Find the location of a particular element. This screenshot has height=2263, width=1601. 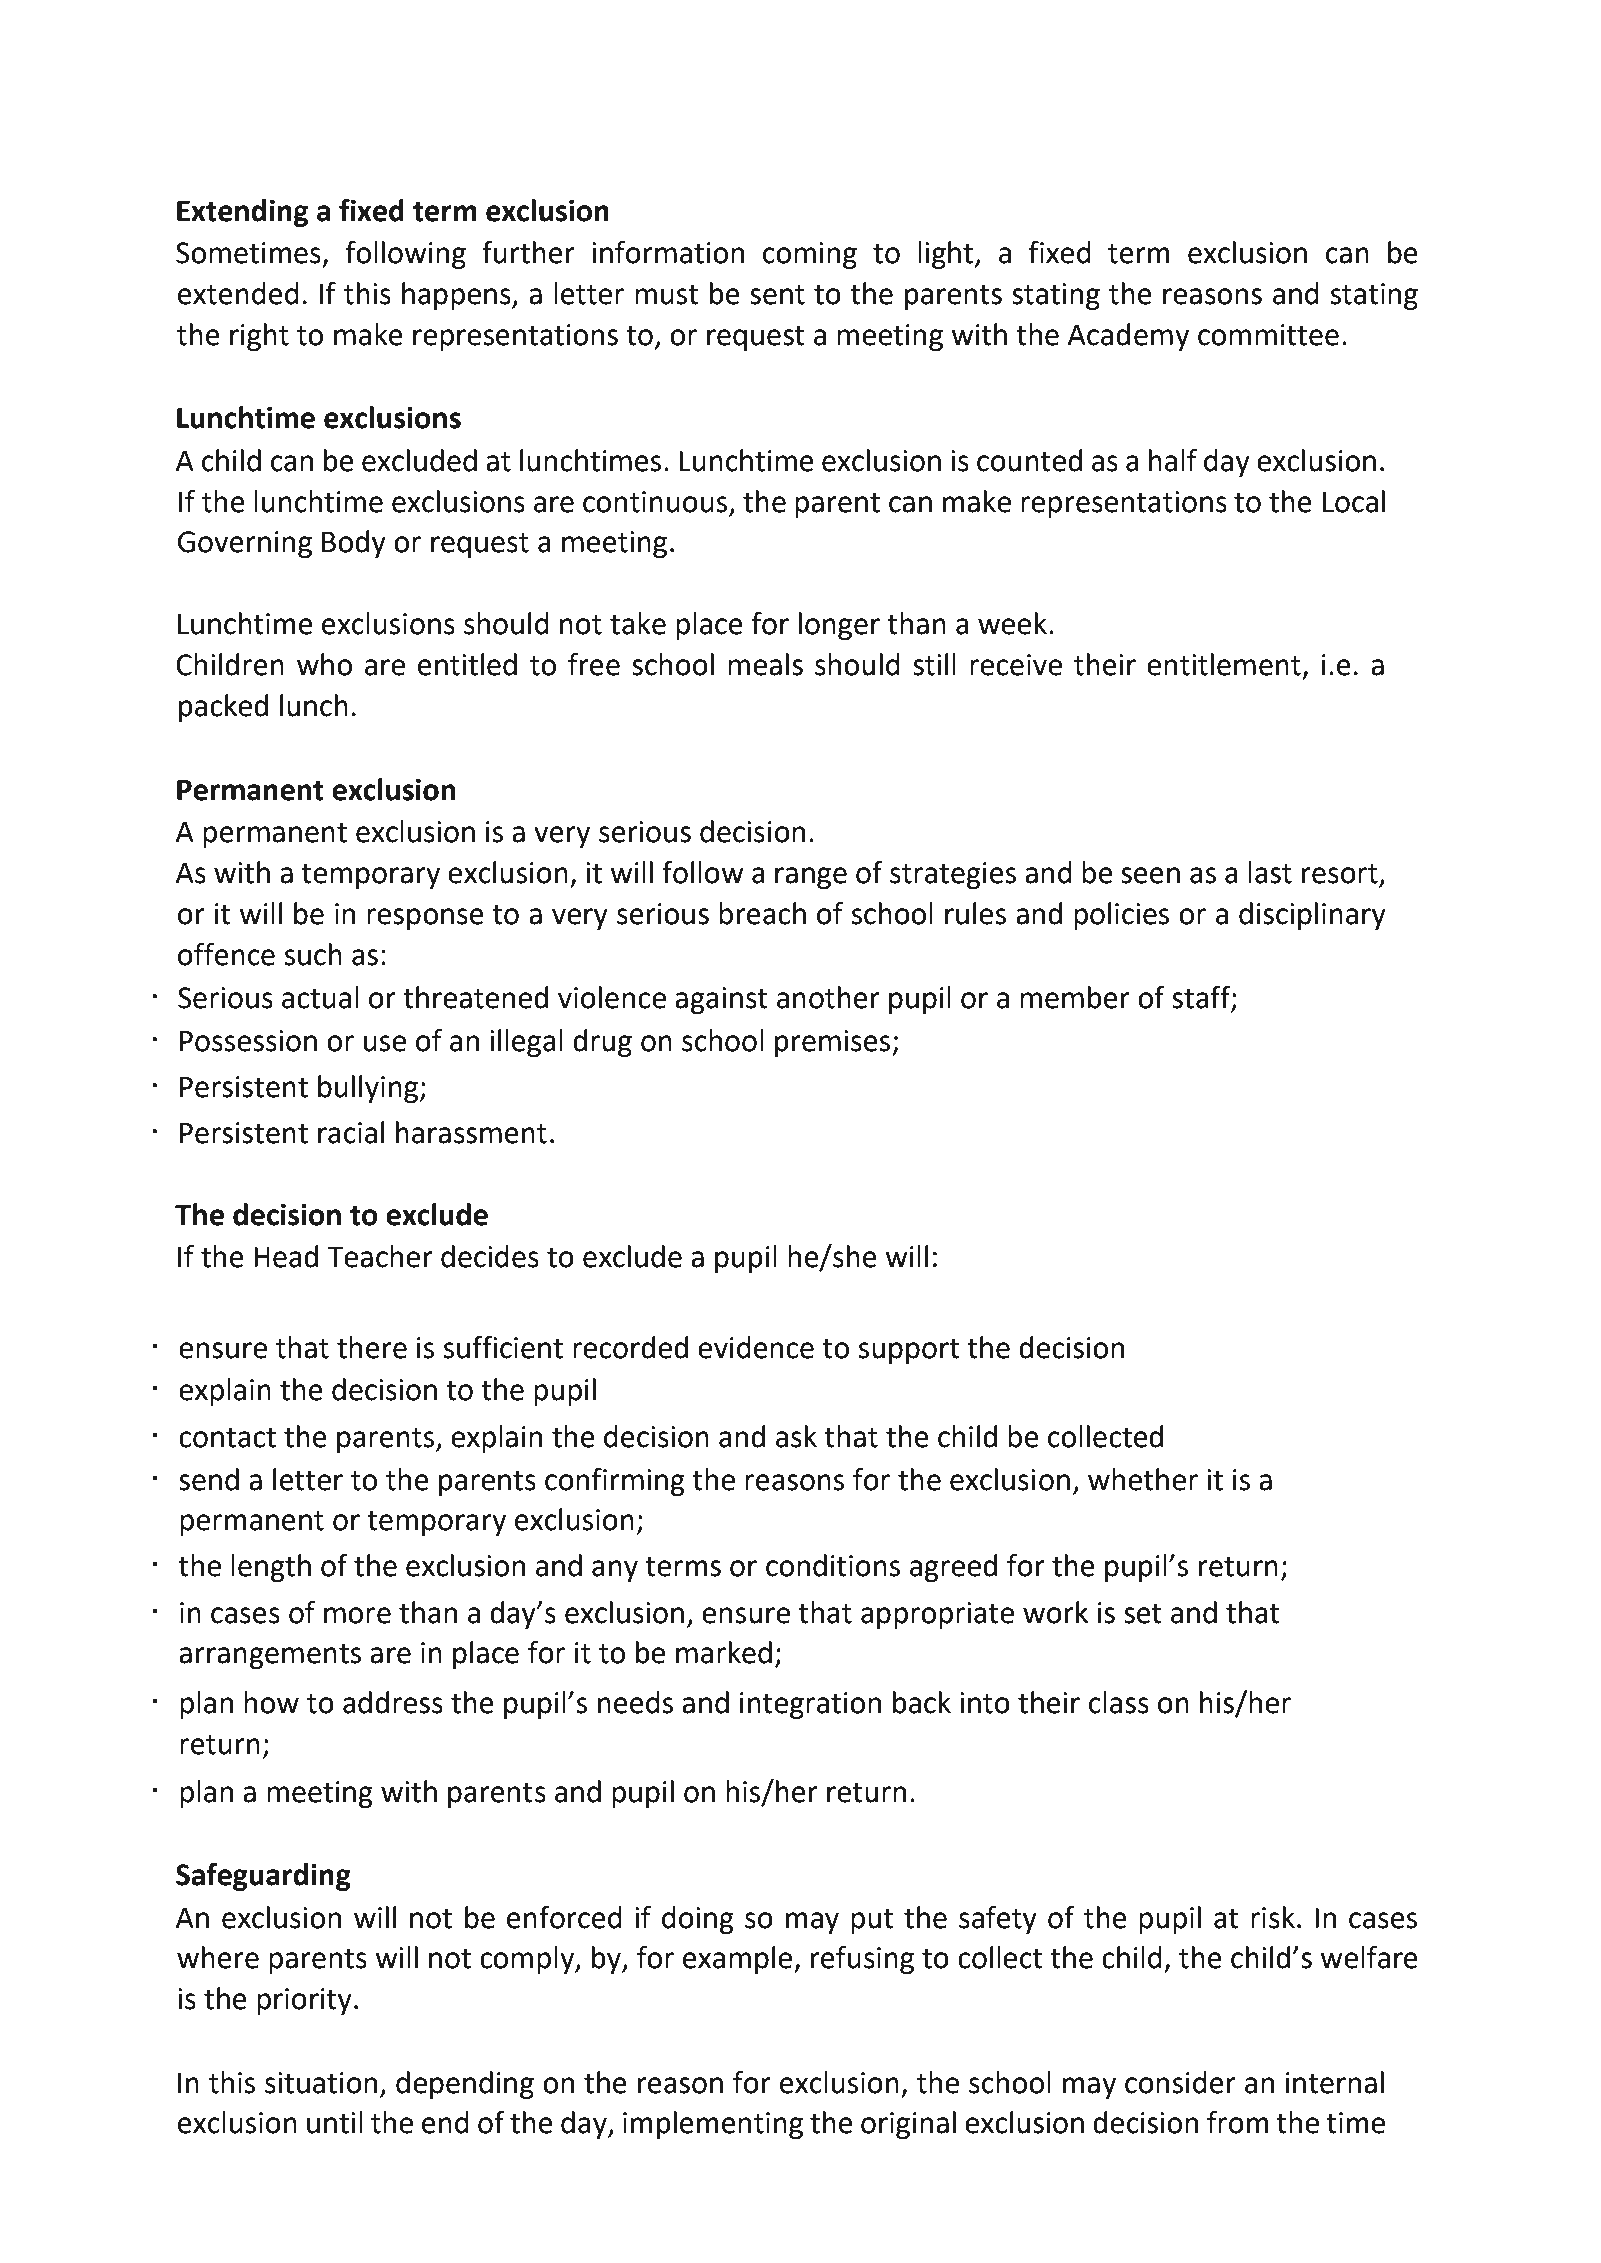

committee is located at coordinates (1268, 335).
